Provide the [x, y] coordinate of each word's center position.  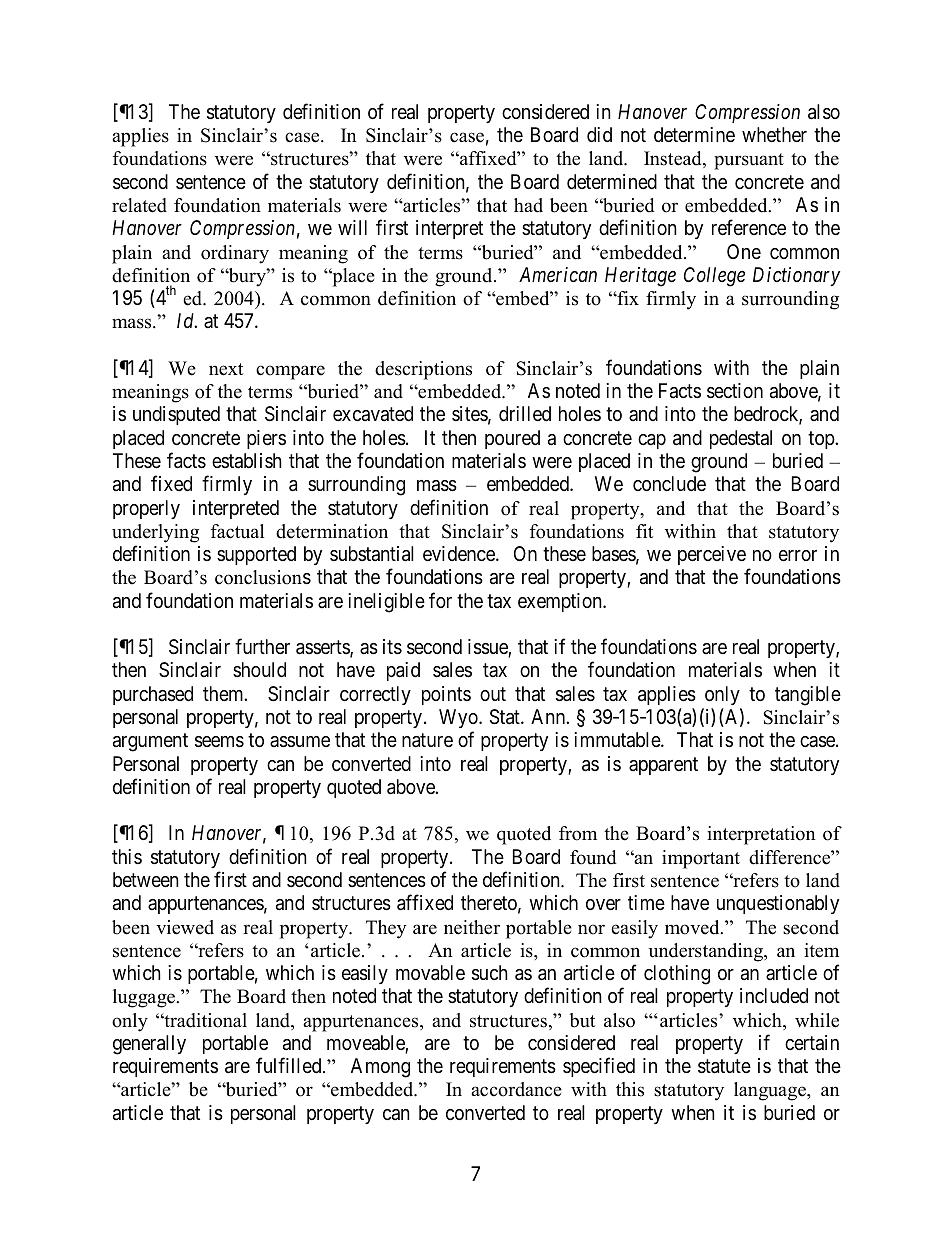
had [528, 205]
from [578, 833]
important [701, 859]
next [226, 369]
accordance [516, 1089]
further [262, 646]
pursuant [749, 161]
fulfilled [290, 1065]
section [735, 391]
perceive [712, 555]
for [440, 600]
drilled [525, 413]
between [146, 879]
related [139, 205]
